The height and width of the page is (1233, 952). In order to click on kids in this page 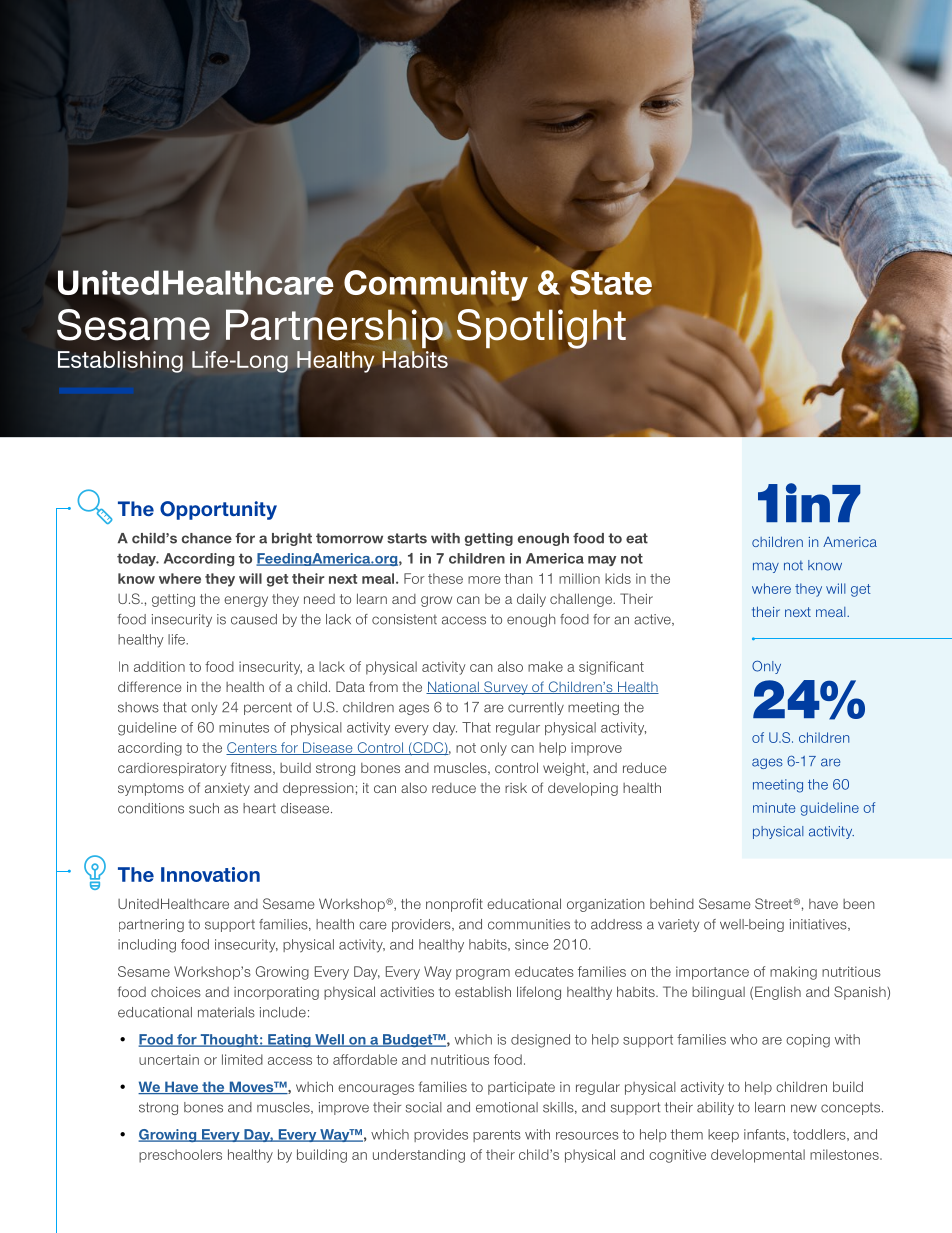, I will do `click(618, 578)`.
